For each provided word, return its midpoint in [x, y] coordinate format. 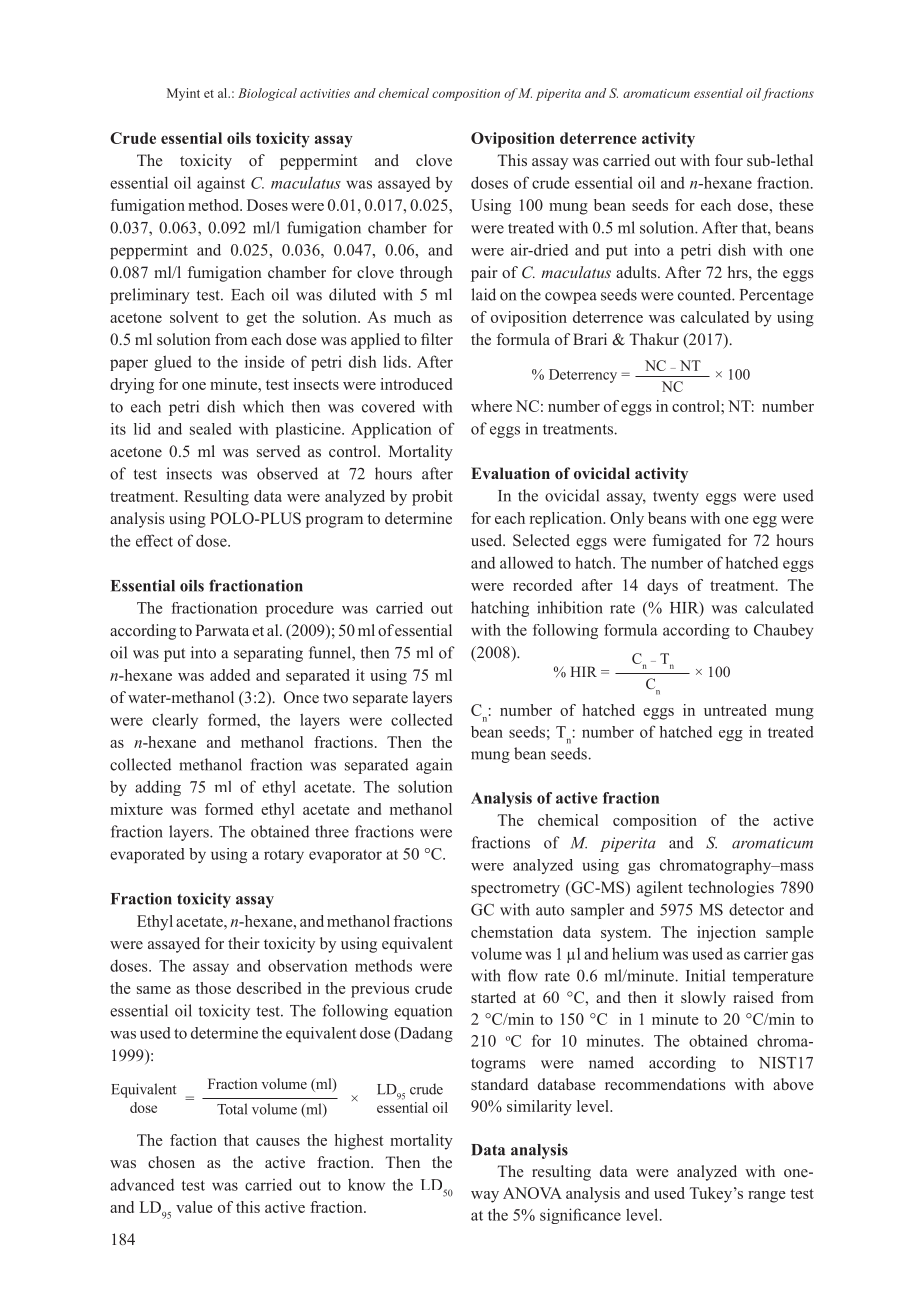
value [194, 1207]
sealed [211, 429]
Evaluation [510, 473]
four [729, 160]
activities [325, 93]
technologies [731, 889]
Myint [183, 94]
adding [158, 788]
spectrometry [515, 890]
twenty [676, 498]
